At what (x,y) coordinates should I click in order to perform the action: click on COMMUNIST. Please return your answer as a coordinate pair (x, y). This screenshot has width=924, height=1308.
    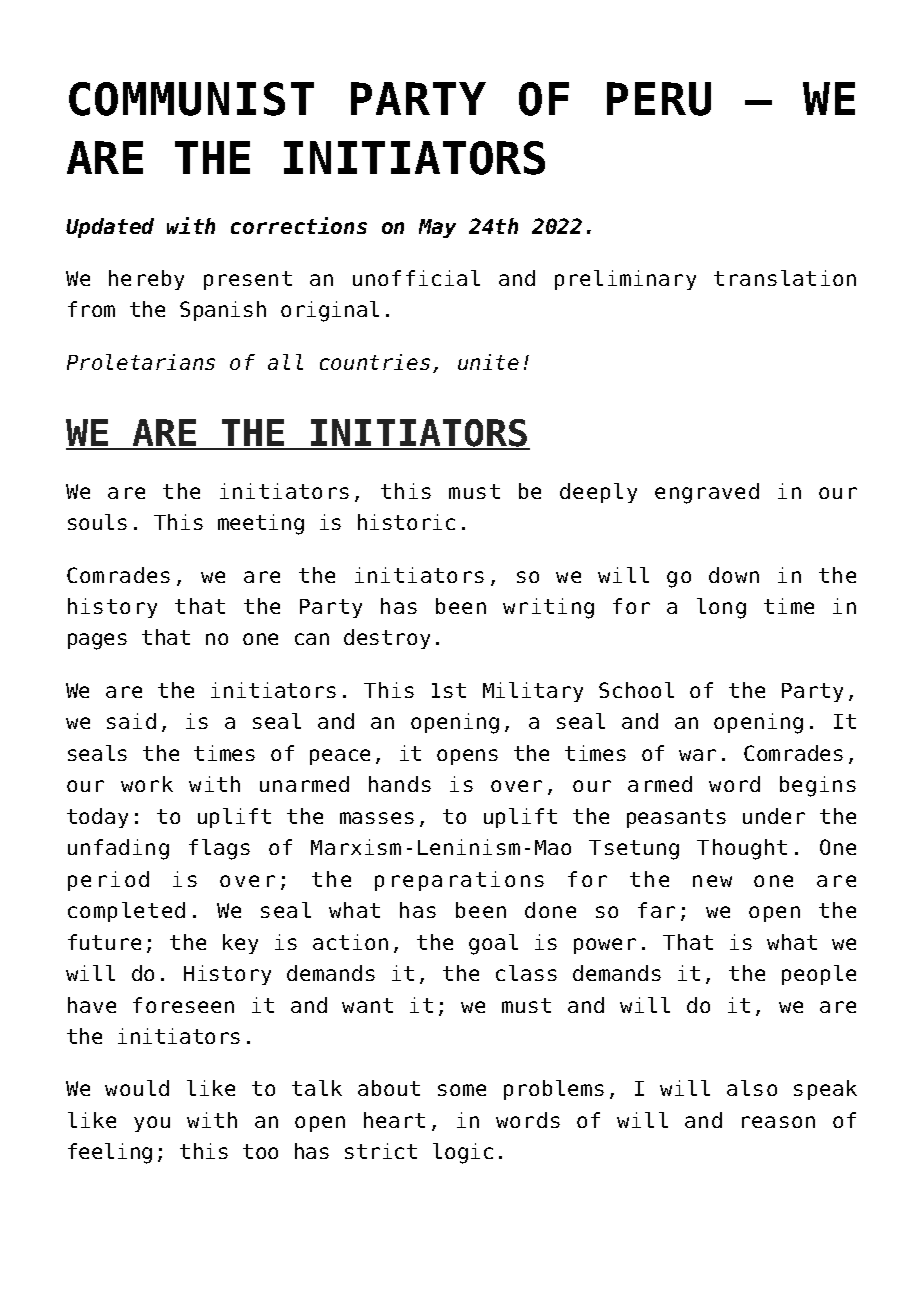
    Looking at the image, I should click on (191, 99).
